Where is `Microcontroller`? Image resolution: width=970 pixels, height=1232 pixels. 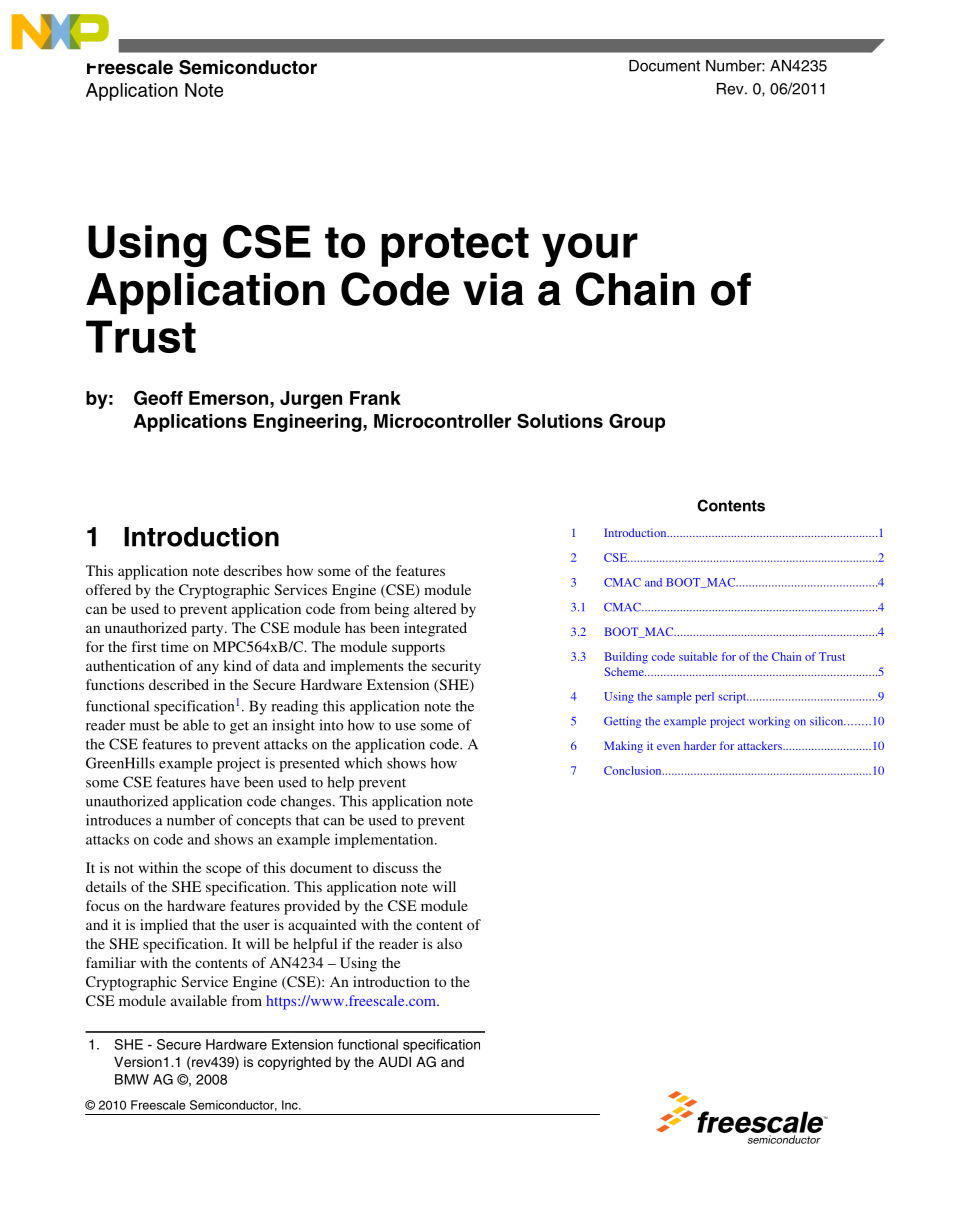
Microcontroller is located at coordinates (442, 421).
